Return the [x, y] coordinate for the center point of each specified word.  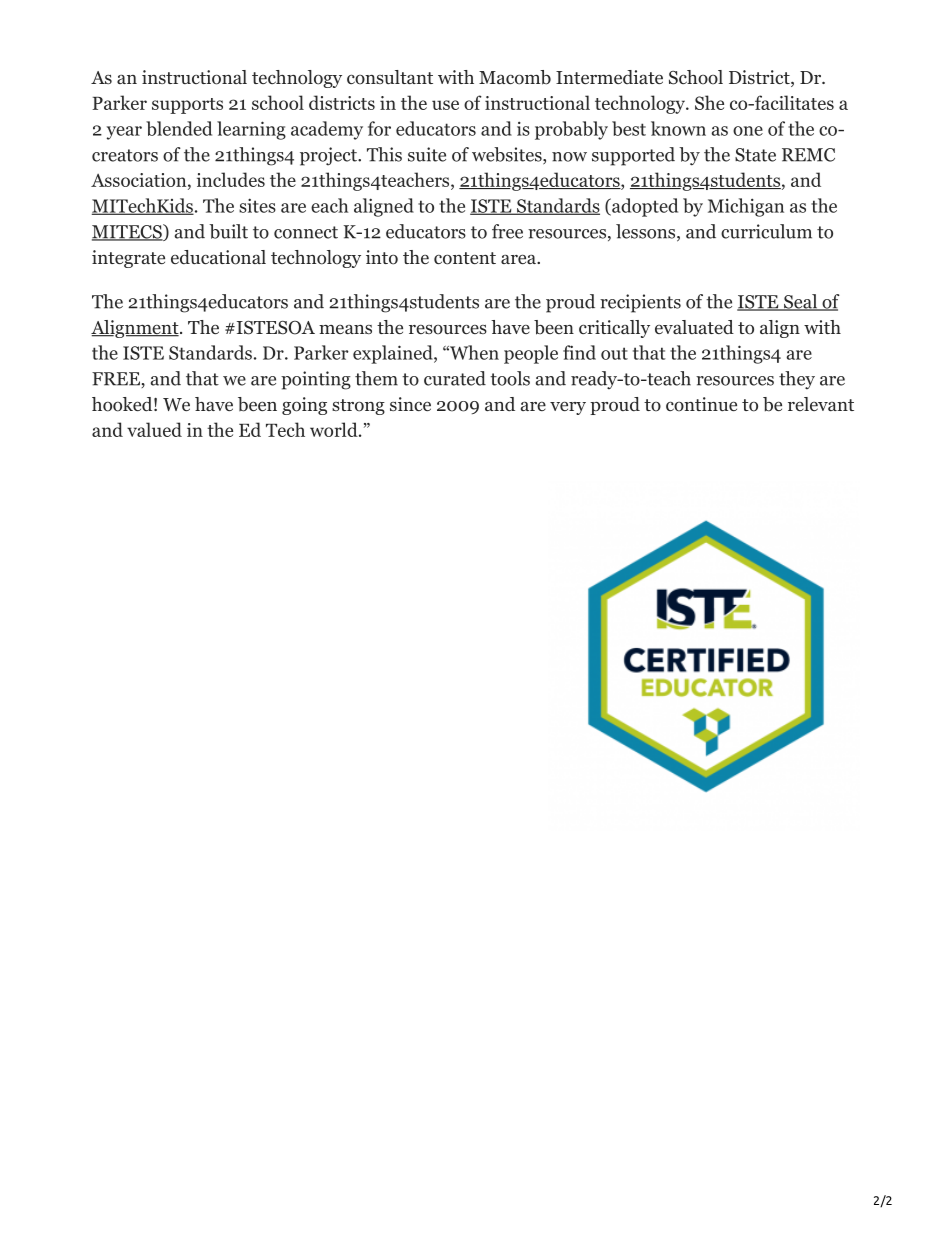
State [755, 155]
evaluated [694, 327]
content [465, 258]
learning [251, 130]
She [709, 102]
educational [218, 257]
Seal [800, 302]
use [445, 105]
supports [187, 106]
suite [427, 154]
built [228, 231]
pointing [316, 380]
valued [154, 429]
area [519, 259]
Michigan [746, 207]
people [531, 354]
